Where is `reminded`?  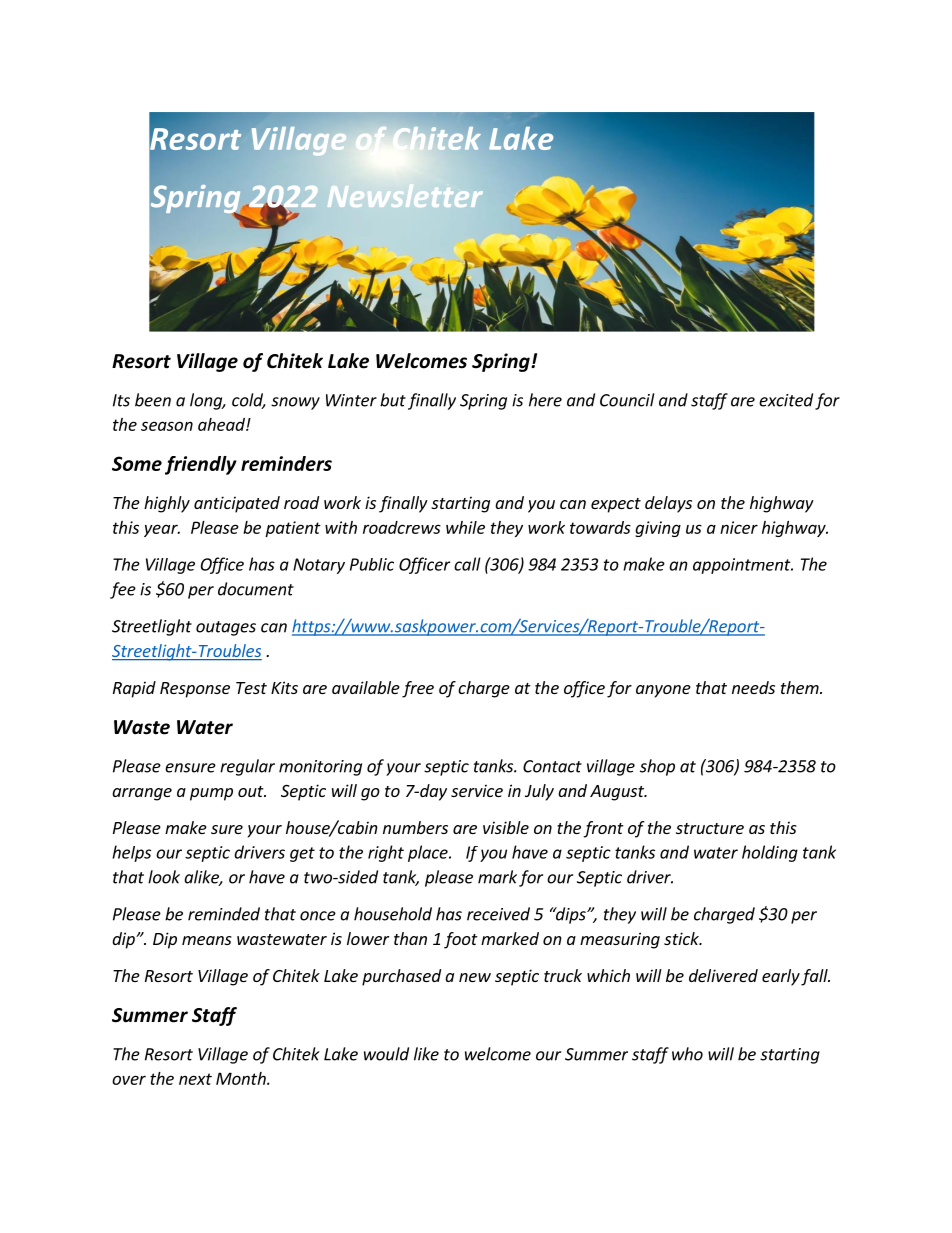
reminded is located at coordinates (224, 914).
